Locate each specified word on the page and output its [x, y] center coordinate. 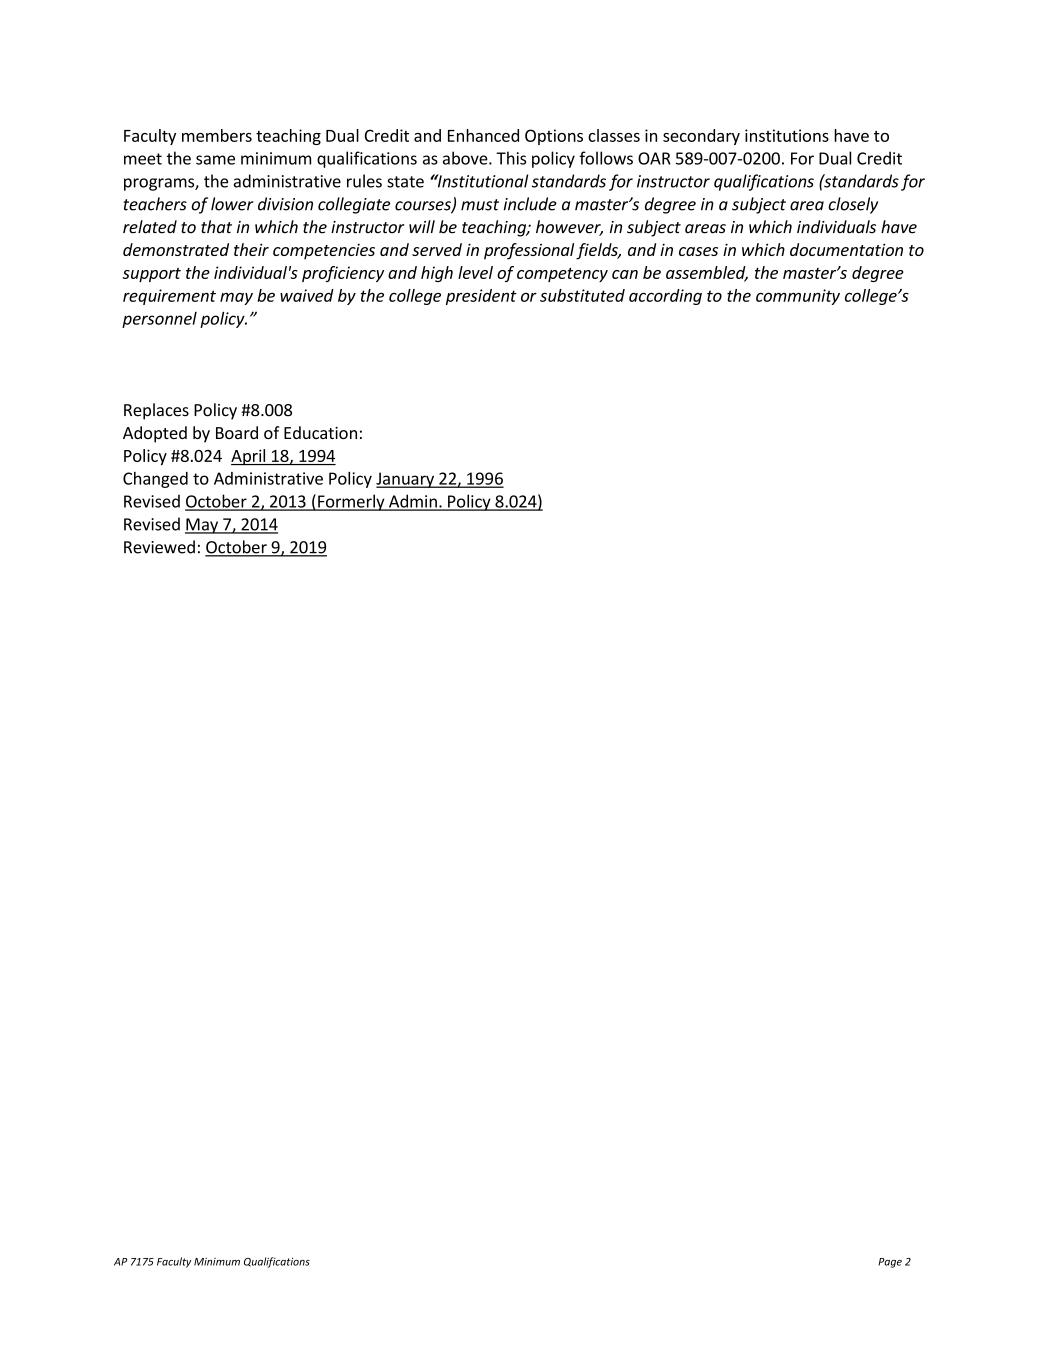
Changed [155, 480]
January [406, 480]
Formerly [351, 502]
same [215, 160]
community [798, 297]
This [511, 158]
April [249, 457]
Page [890, 1263]
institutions [787, 135]
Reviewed [159, 547]
